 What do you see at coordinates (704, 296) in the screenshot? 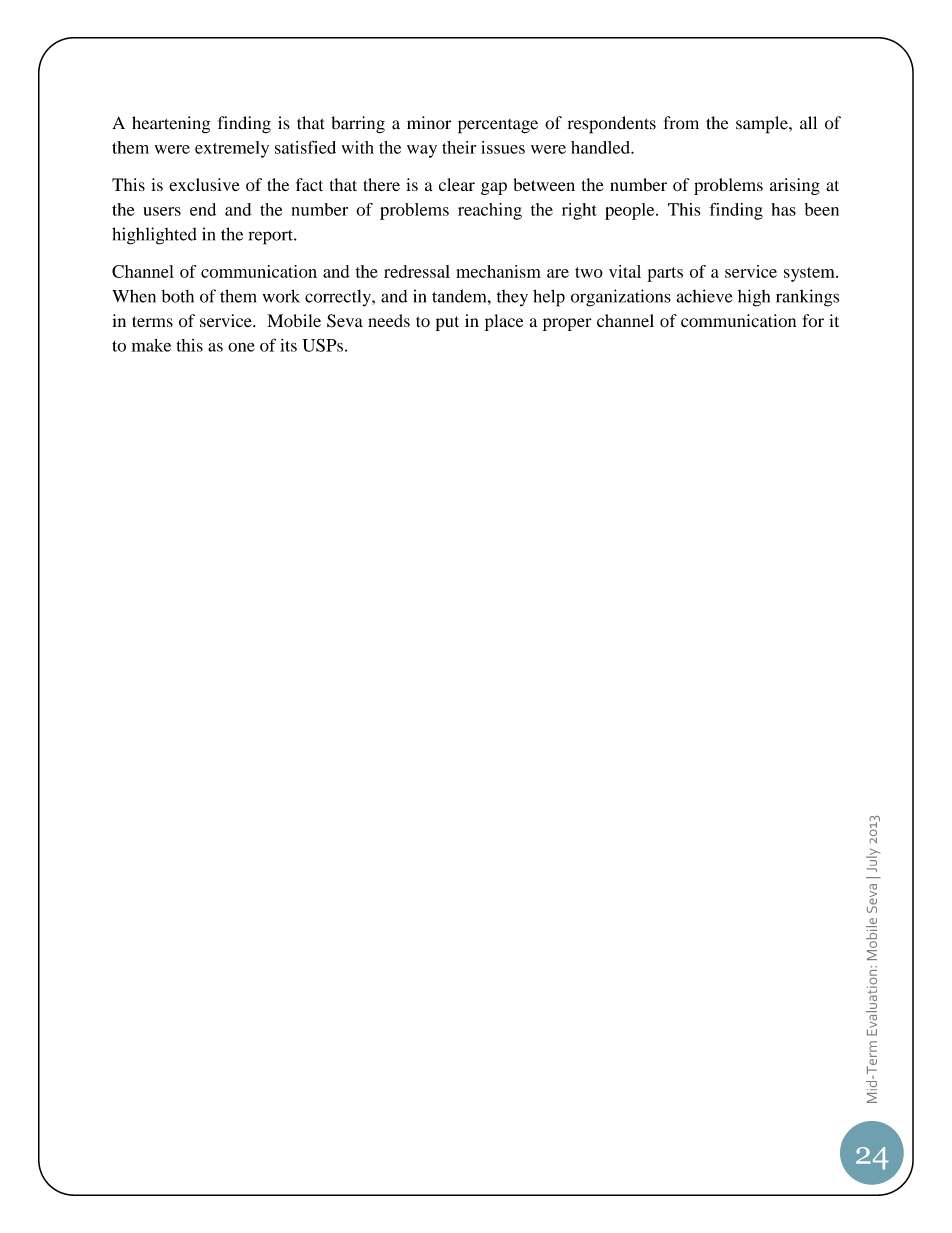
I see `achieve` at bounding box center [704, 296].
